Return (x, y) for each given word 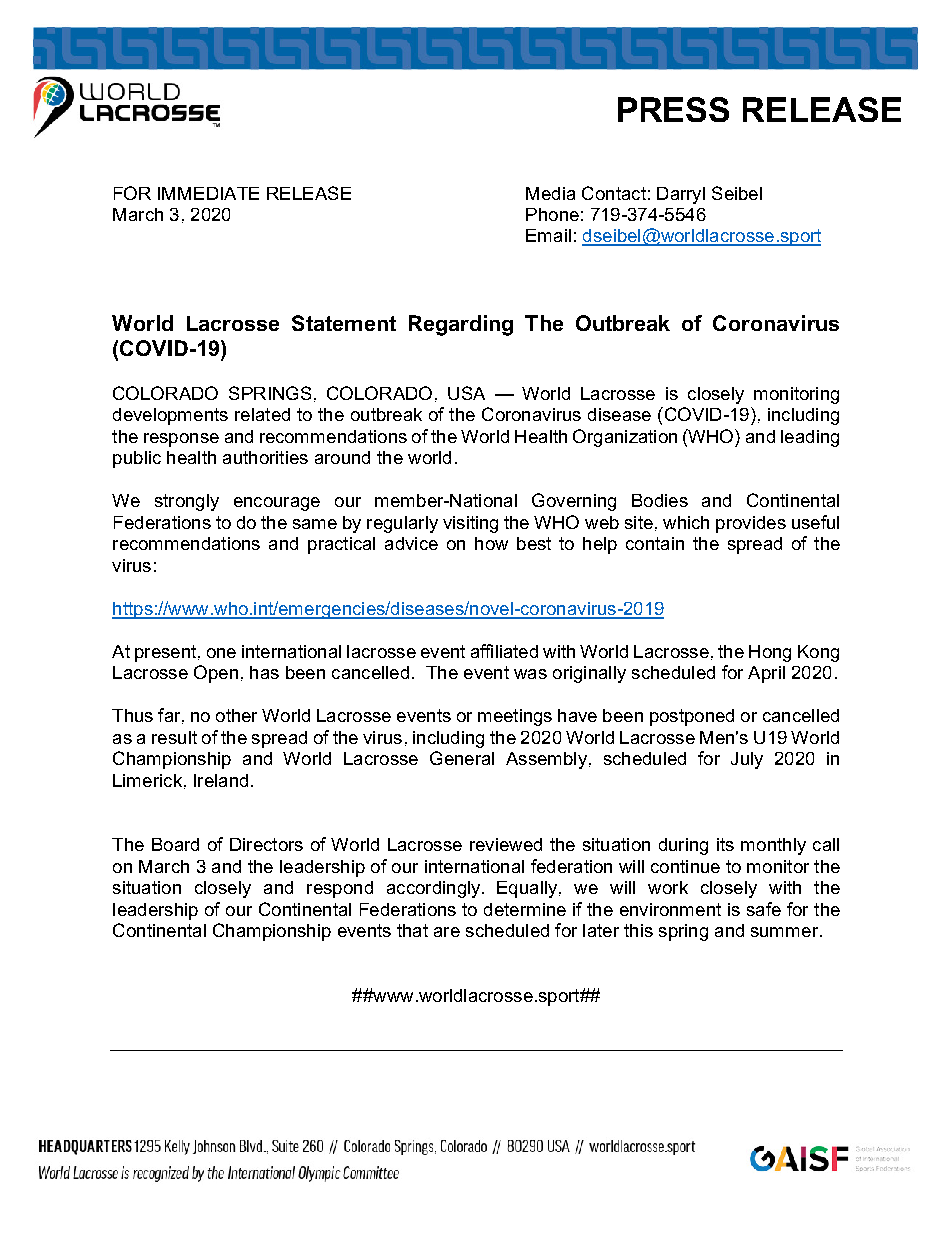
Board (175, 844)
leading (810, 438)
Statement (344, 323)
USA (466, 393)
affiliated (504, 651)
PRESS (673, 109)
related (262, 414)
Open (216, 674)
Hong (770, 653)
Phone (552, 214)
